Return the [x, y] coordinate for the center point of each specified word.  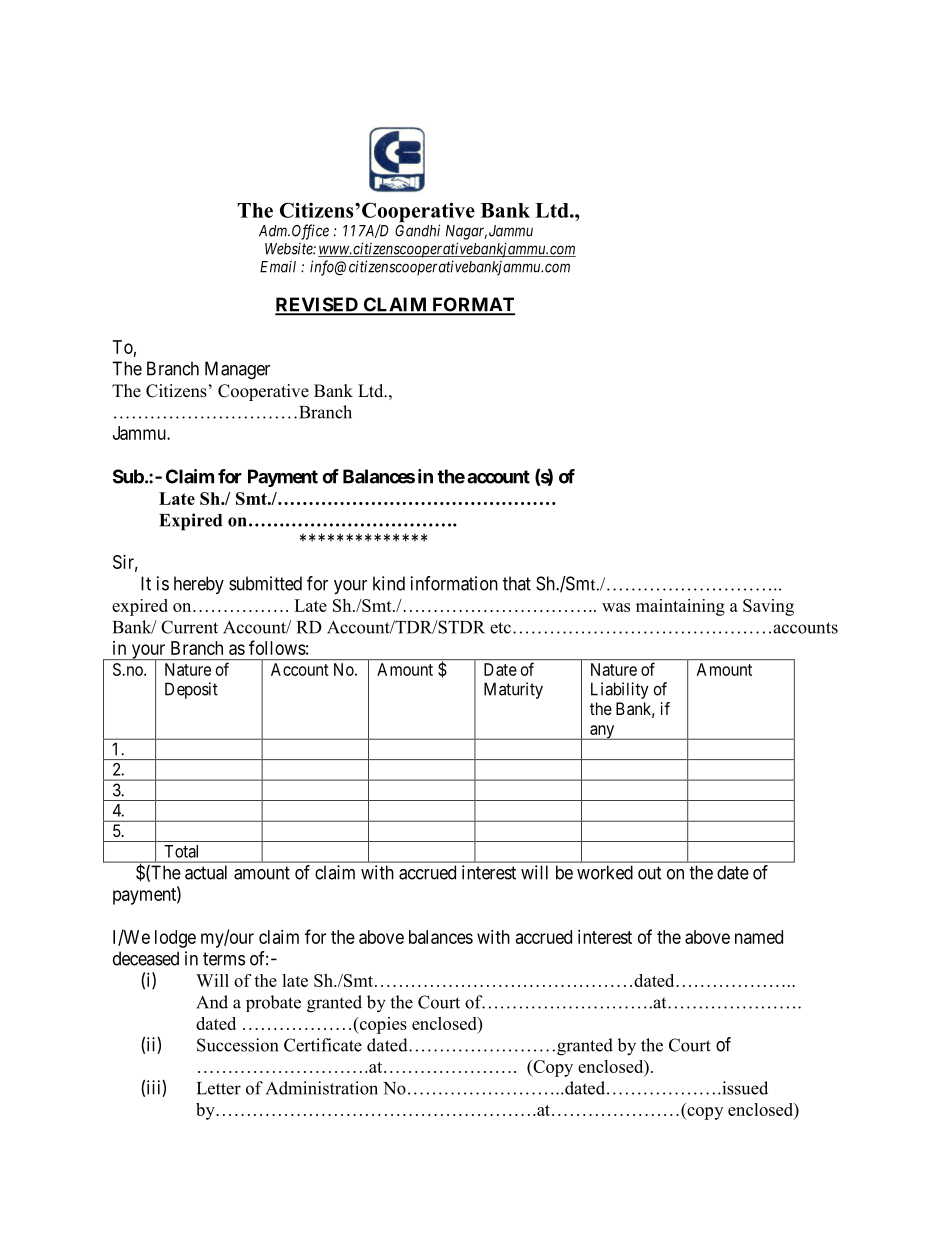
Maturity [513, 690]
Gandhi [417, 230]
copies [382, 1025]
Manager [237, 370]
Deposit [191, 690]
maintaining [680, 607]
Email [278, 267]
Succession [237, 1045]
